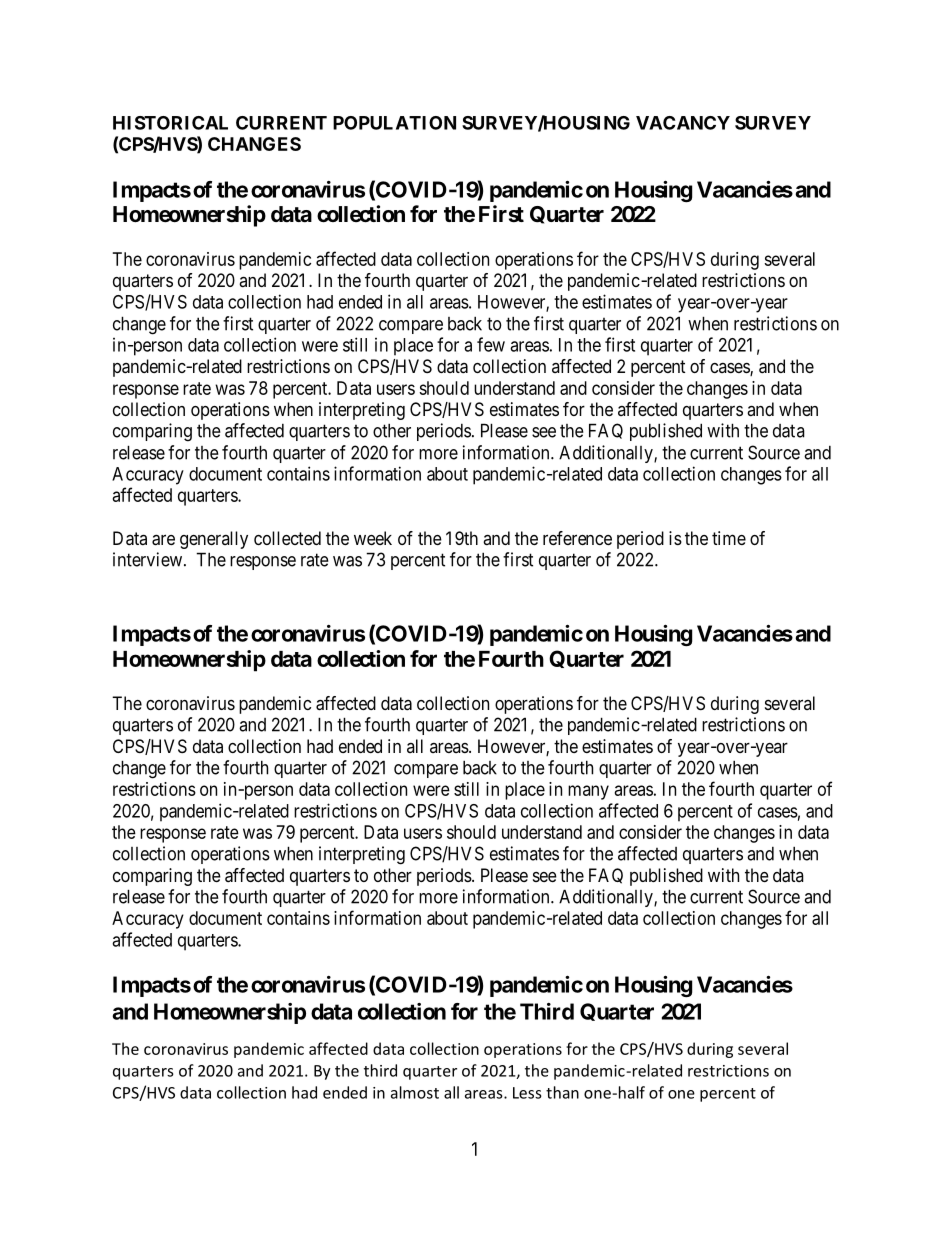  What do you see at coordinates (527, 1093) in the page?
I see `Less` at bounding box center [527, 1093].
